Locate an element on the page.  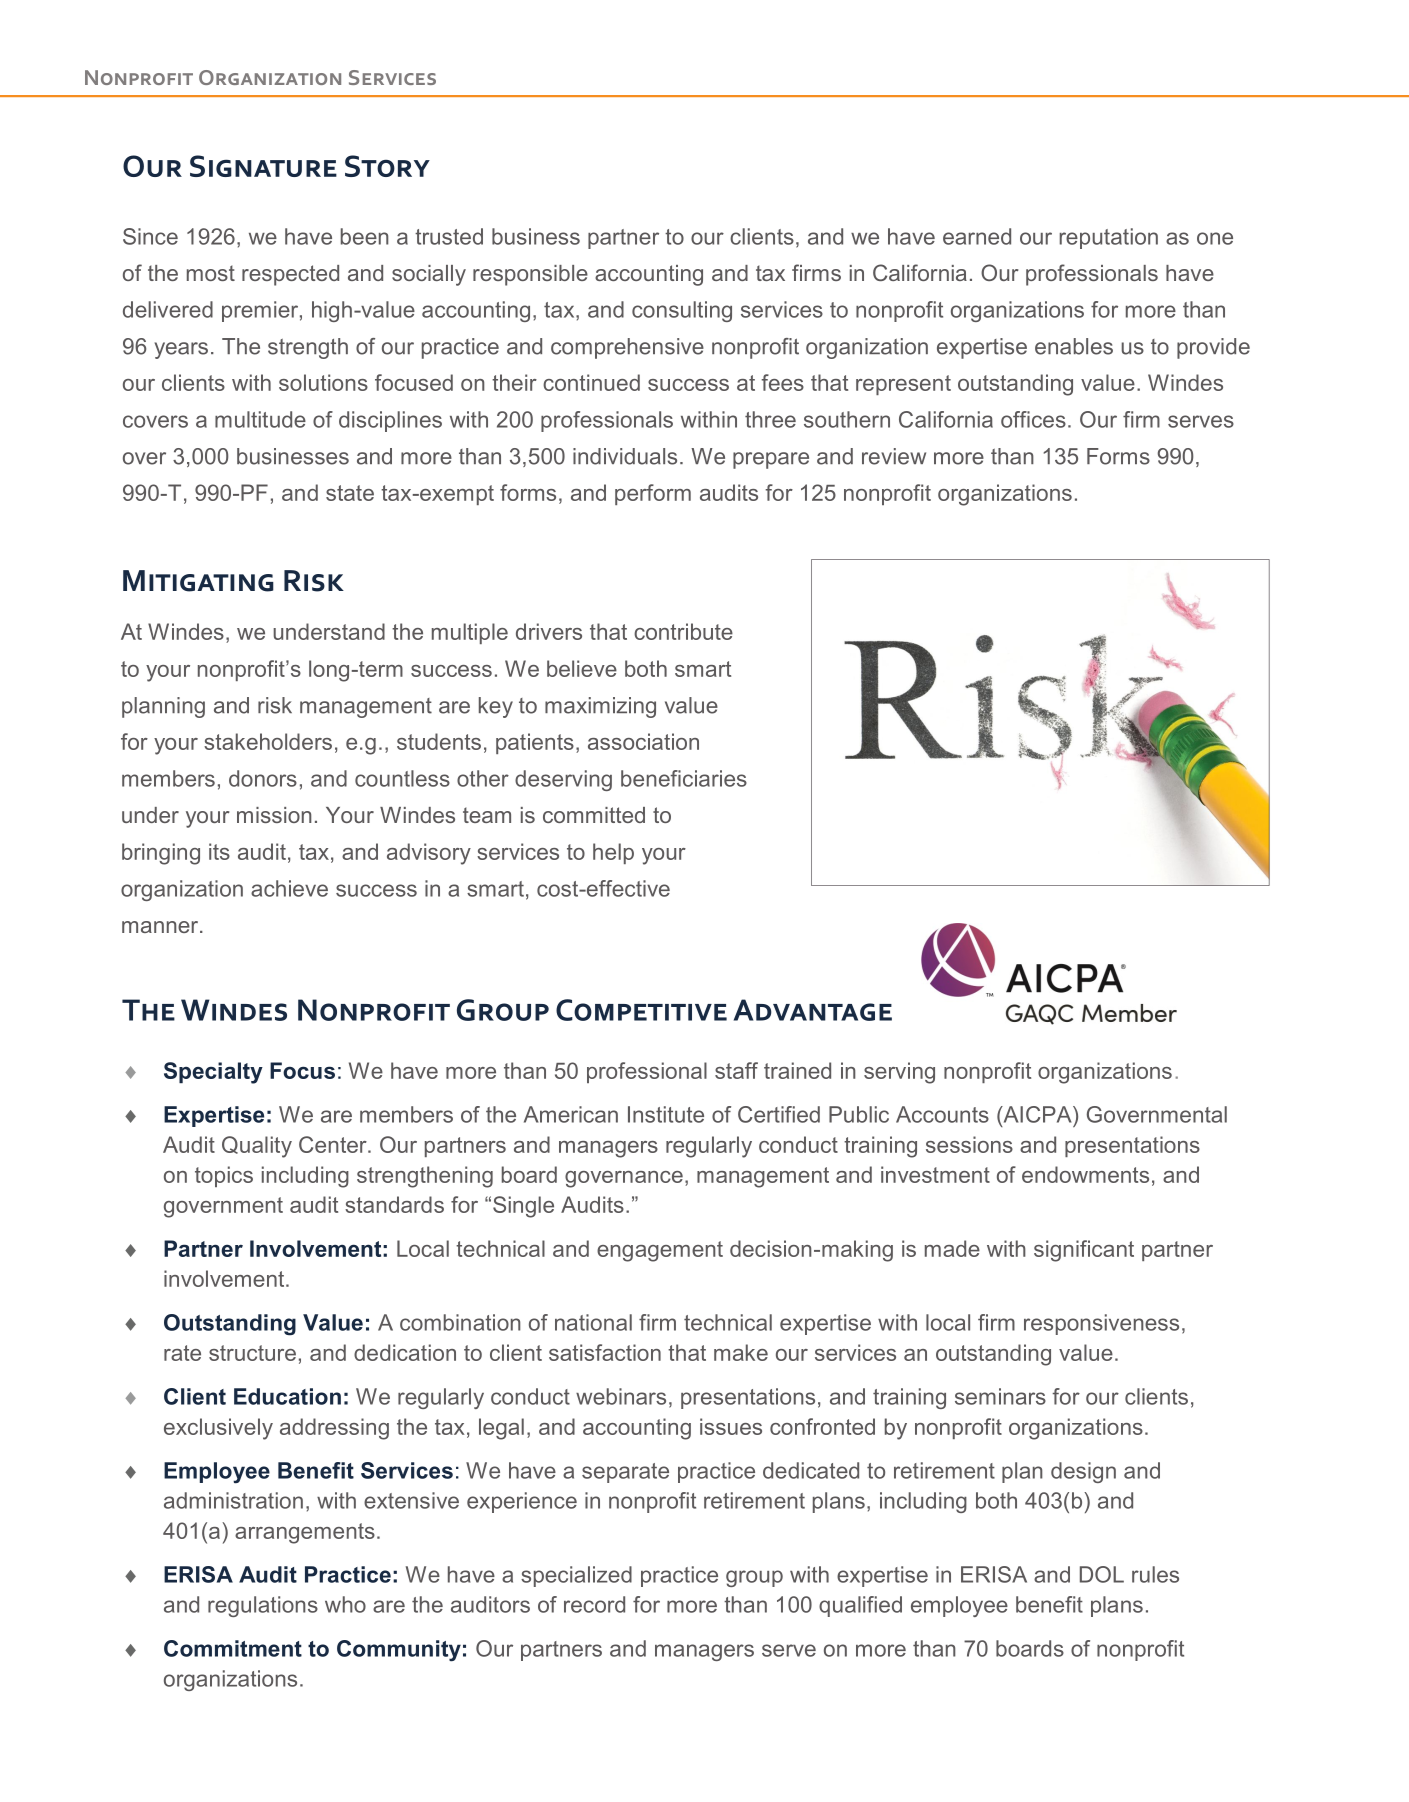
reputation is located at coordinates (1109, 238).
